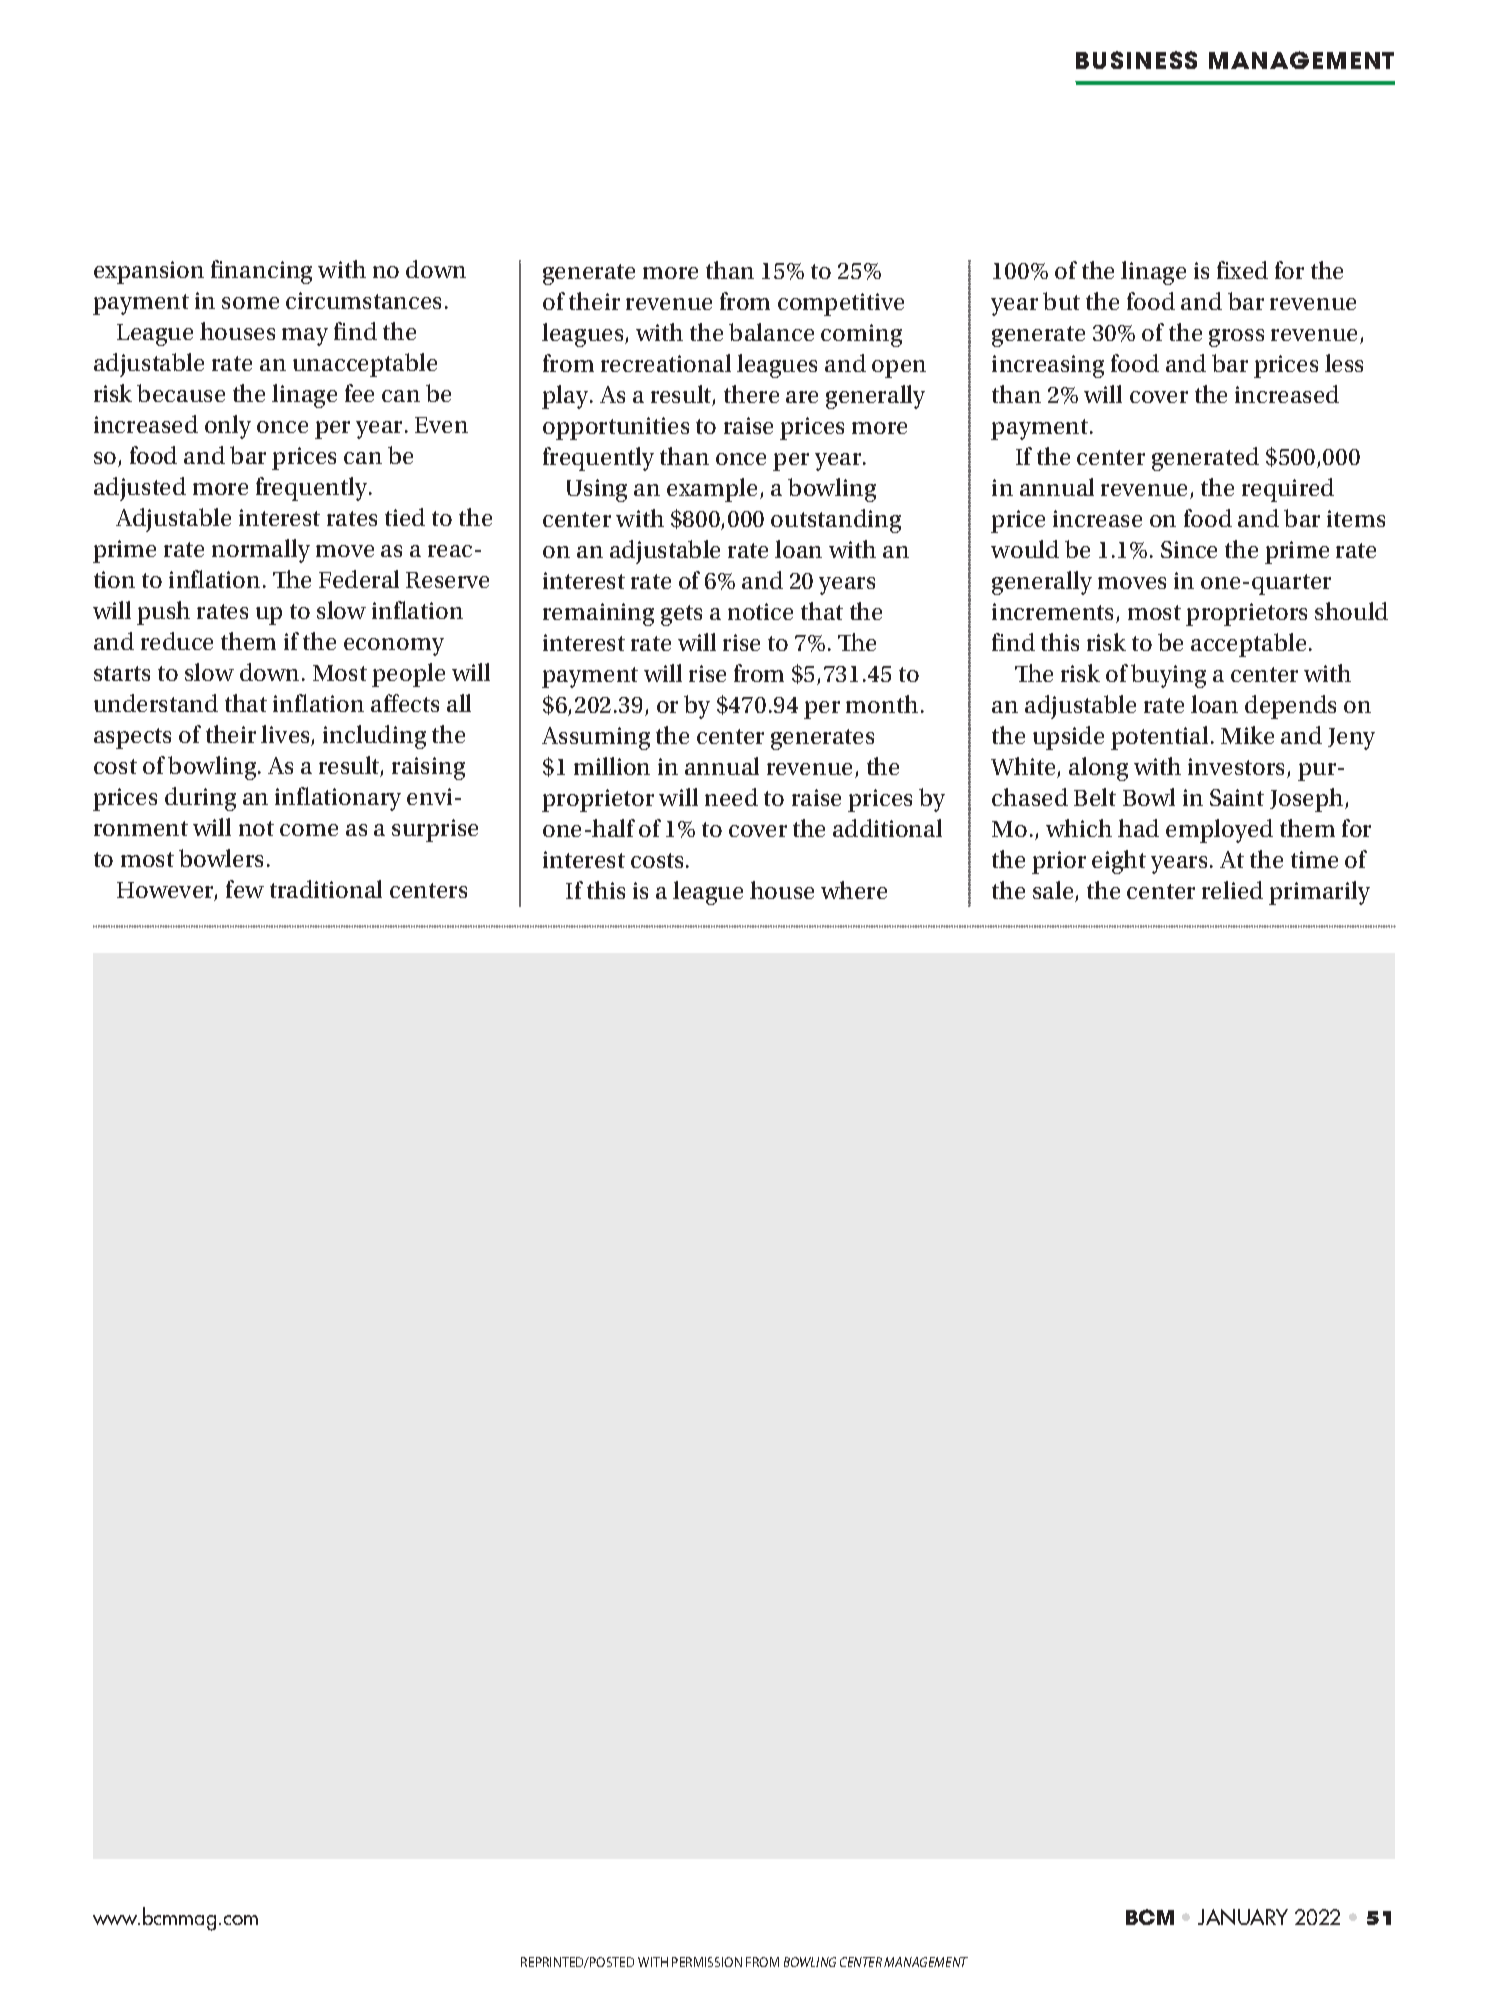 This image has height=1999, width=1488. What do you see at coordinates (854, 890) in the image?
I see `where` at bounding box center [854, 890].
